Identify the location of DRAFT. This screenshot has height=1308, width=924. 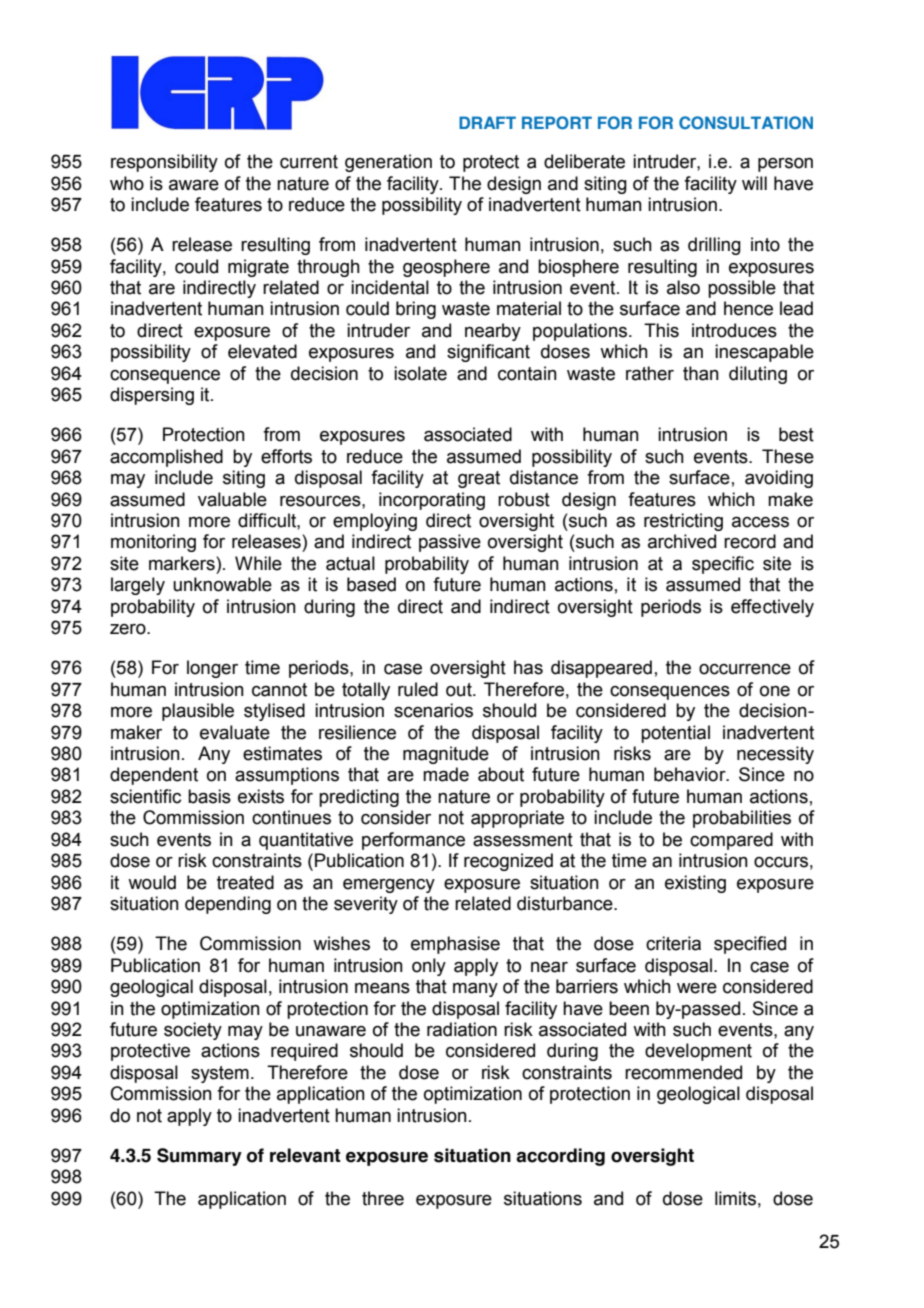
(487, 122).
